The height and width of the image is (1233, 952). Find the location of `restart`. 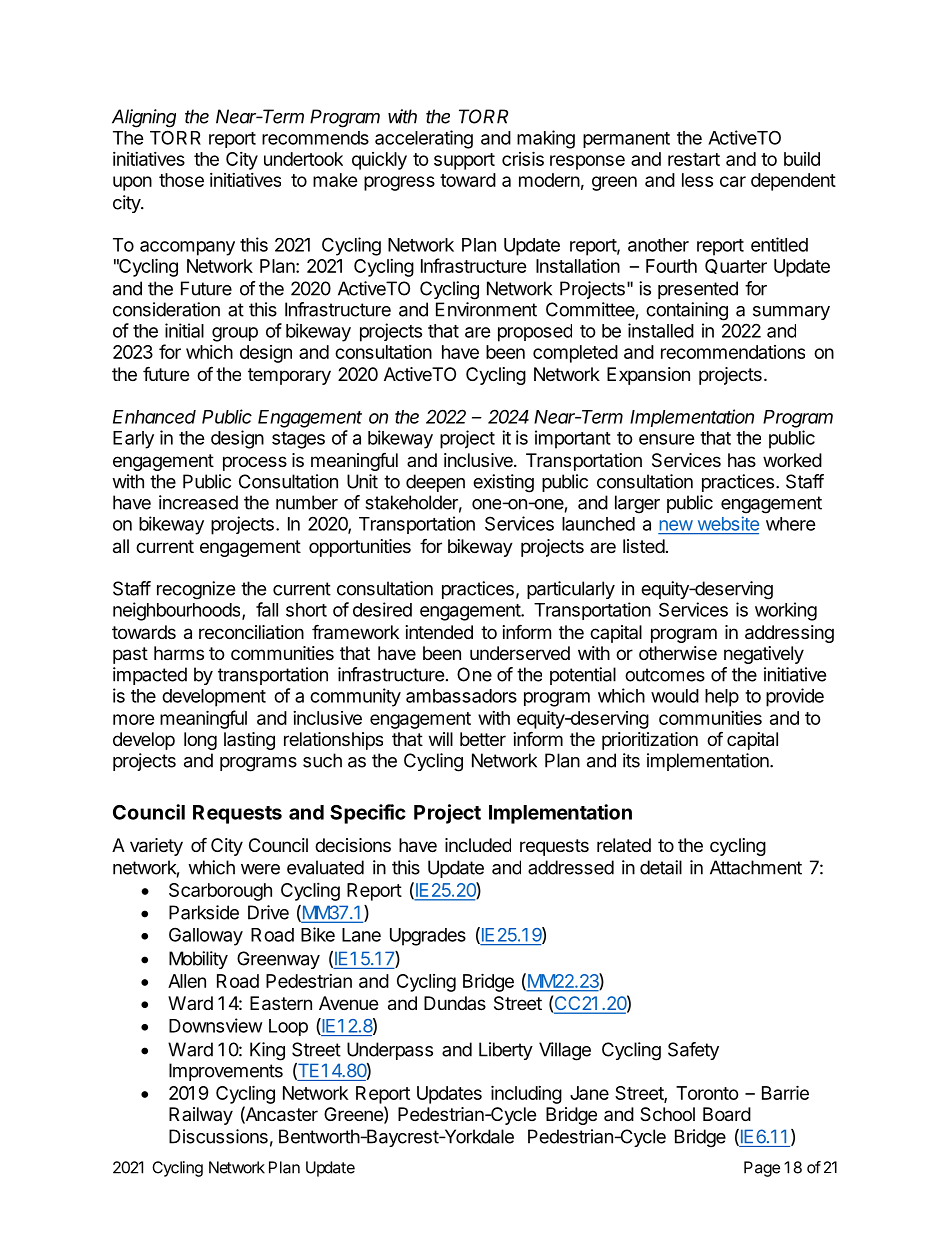

restart is located at coordinates (694, 159).
